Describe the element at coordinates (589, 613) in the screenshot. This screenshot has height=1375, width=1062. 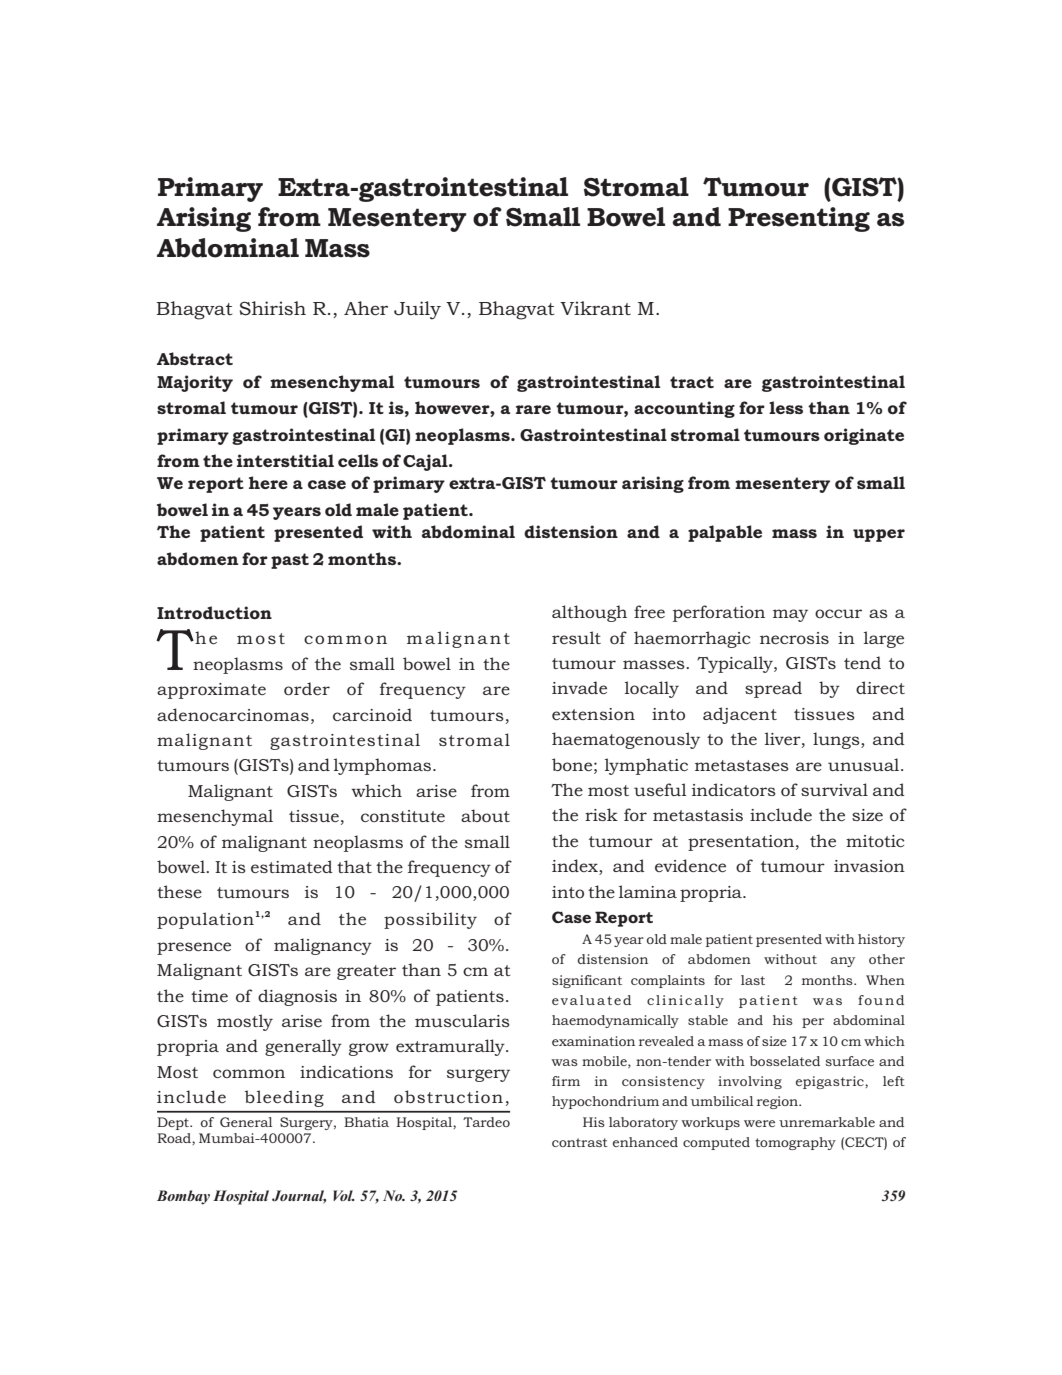
I see `although` at that location.
